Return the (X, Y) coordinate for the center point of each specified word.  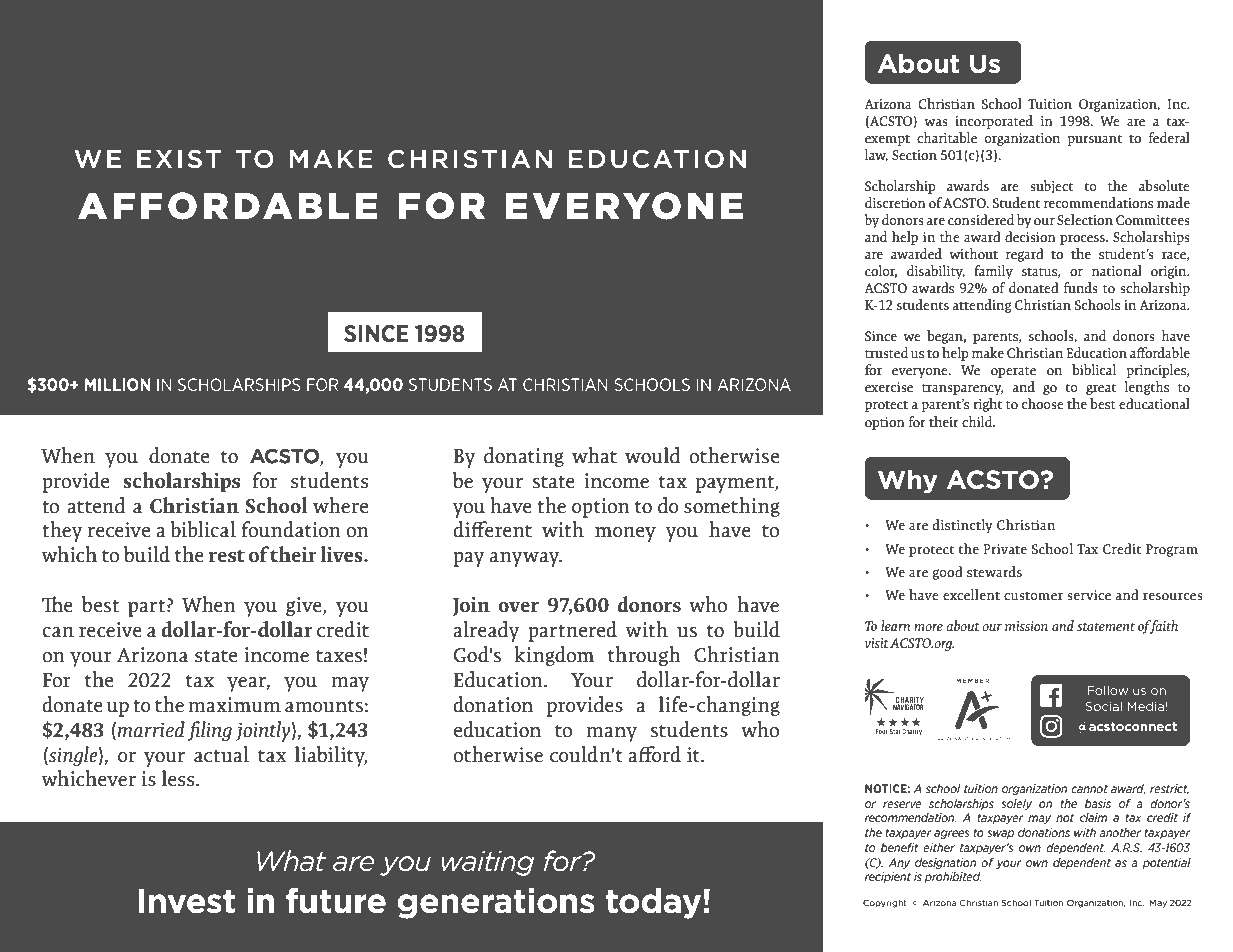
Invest (187, 901)
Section (914, 155)
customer (1033, 596)
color (881, 271)
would (652, 455)
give (305, 606)
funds (1081, 287)
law (876, 155)
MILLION (118, 384)
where (340, 505)
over (518, 607)
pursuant (1094, 140)
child (978, 421)
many (611, 734)
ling (216, 731)
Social (1103, 706)
